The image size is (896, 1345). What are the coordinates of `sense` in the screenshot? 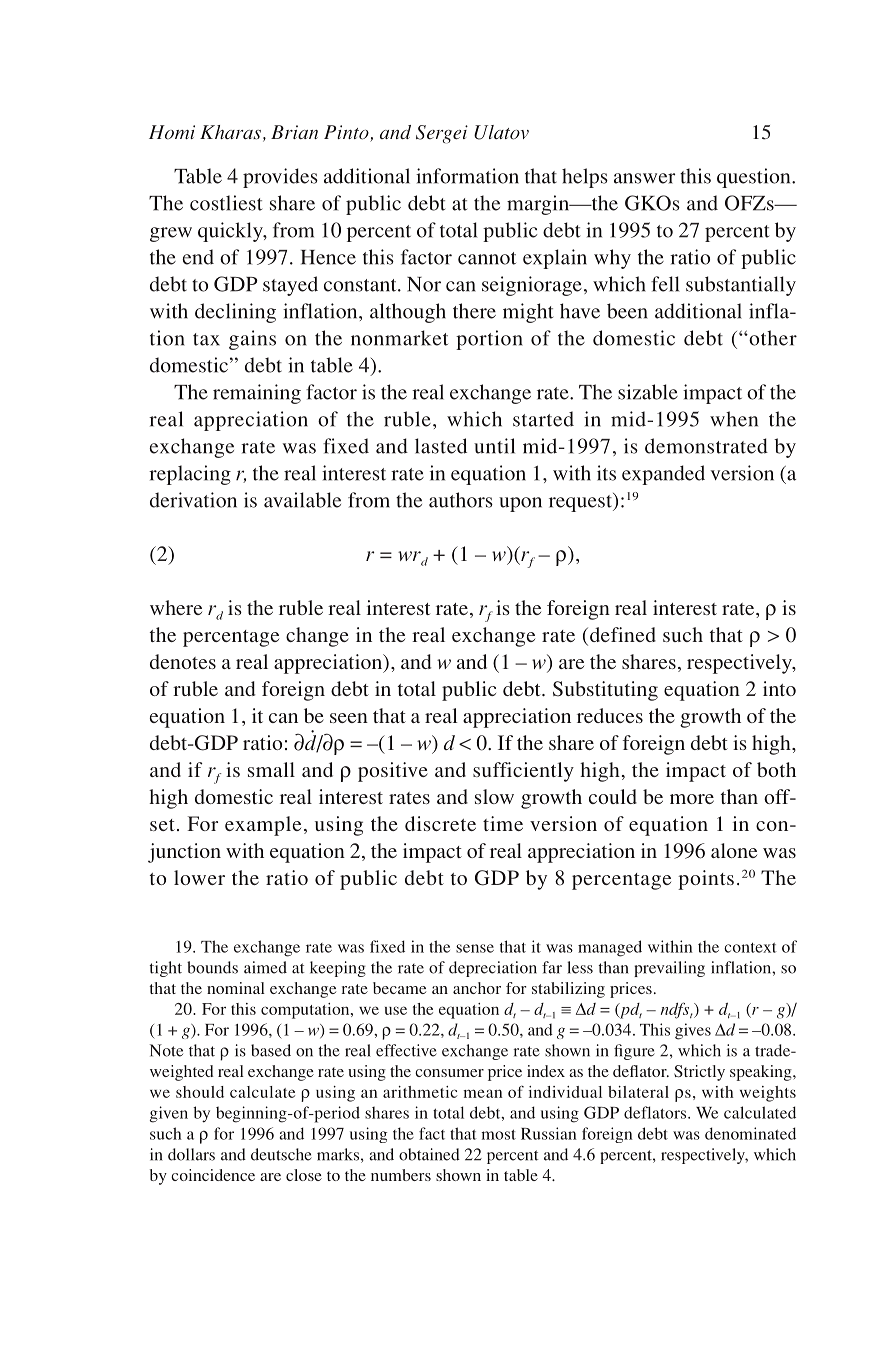 It's located at (475, 948).
